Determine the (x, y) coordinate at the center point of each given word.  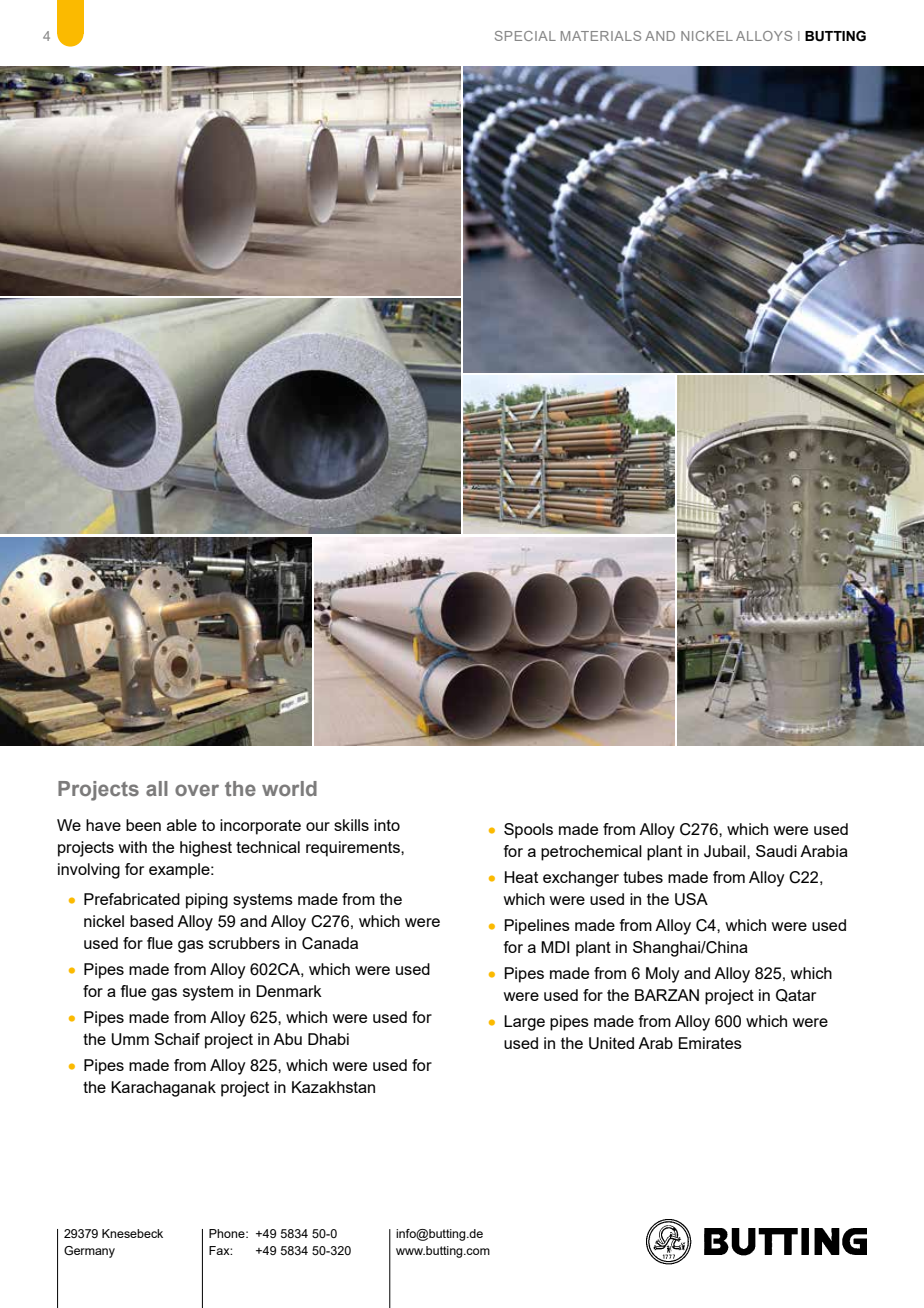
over (197, 790)
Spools (528, 831)
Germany (89, 1252)
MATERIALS (601, 36)
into (387, 825)
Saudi (776, 851)
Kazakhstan (333, 1087)
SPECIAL (525, 36)
